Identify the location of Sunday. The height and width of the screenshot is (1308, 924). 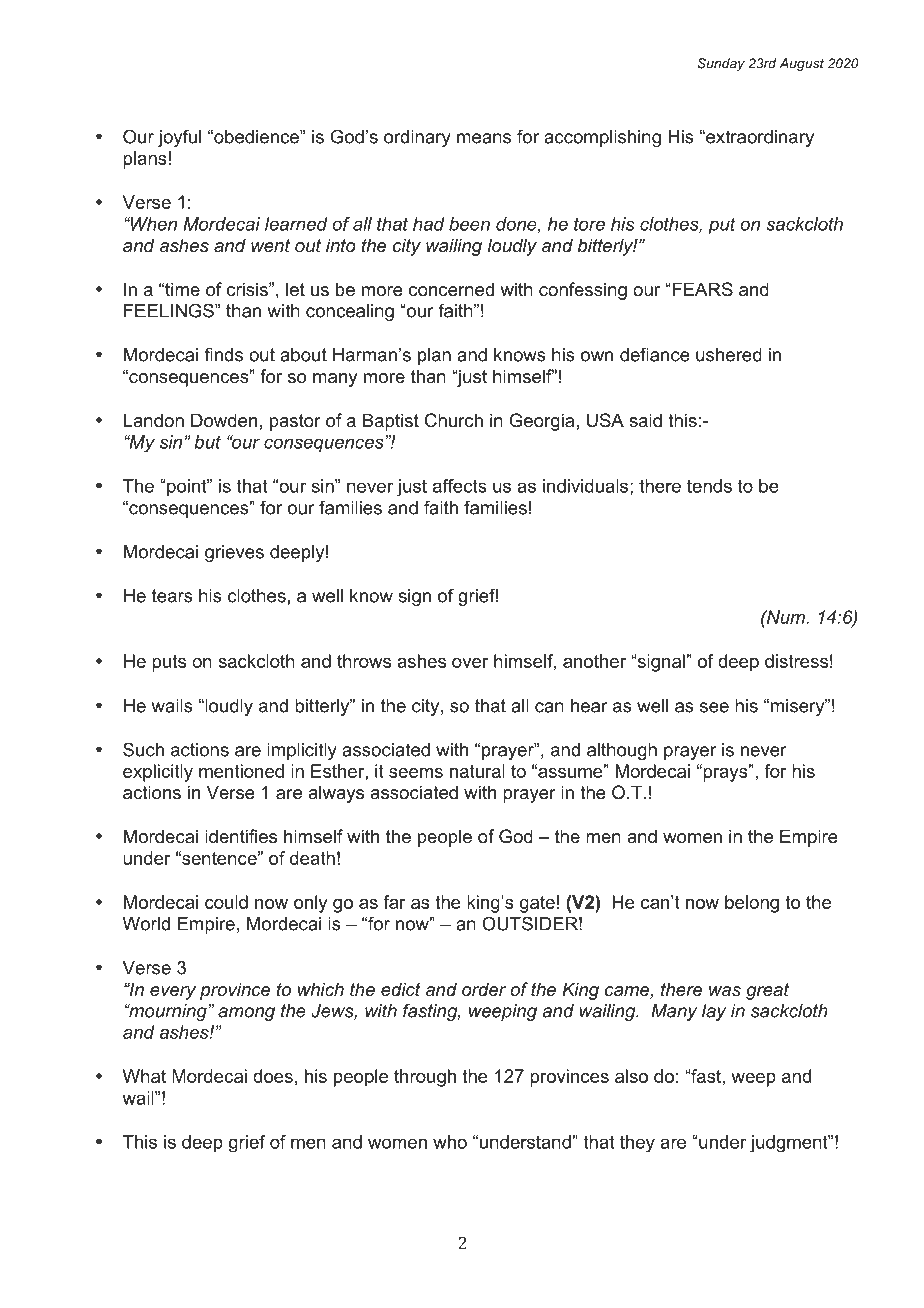
(721, 64).
